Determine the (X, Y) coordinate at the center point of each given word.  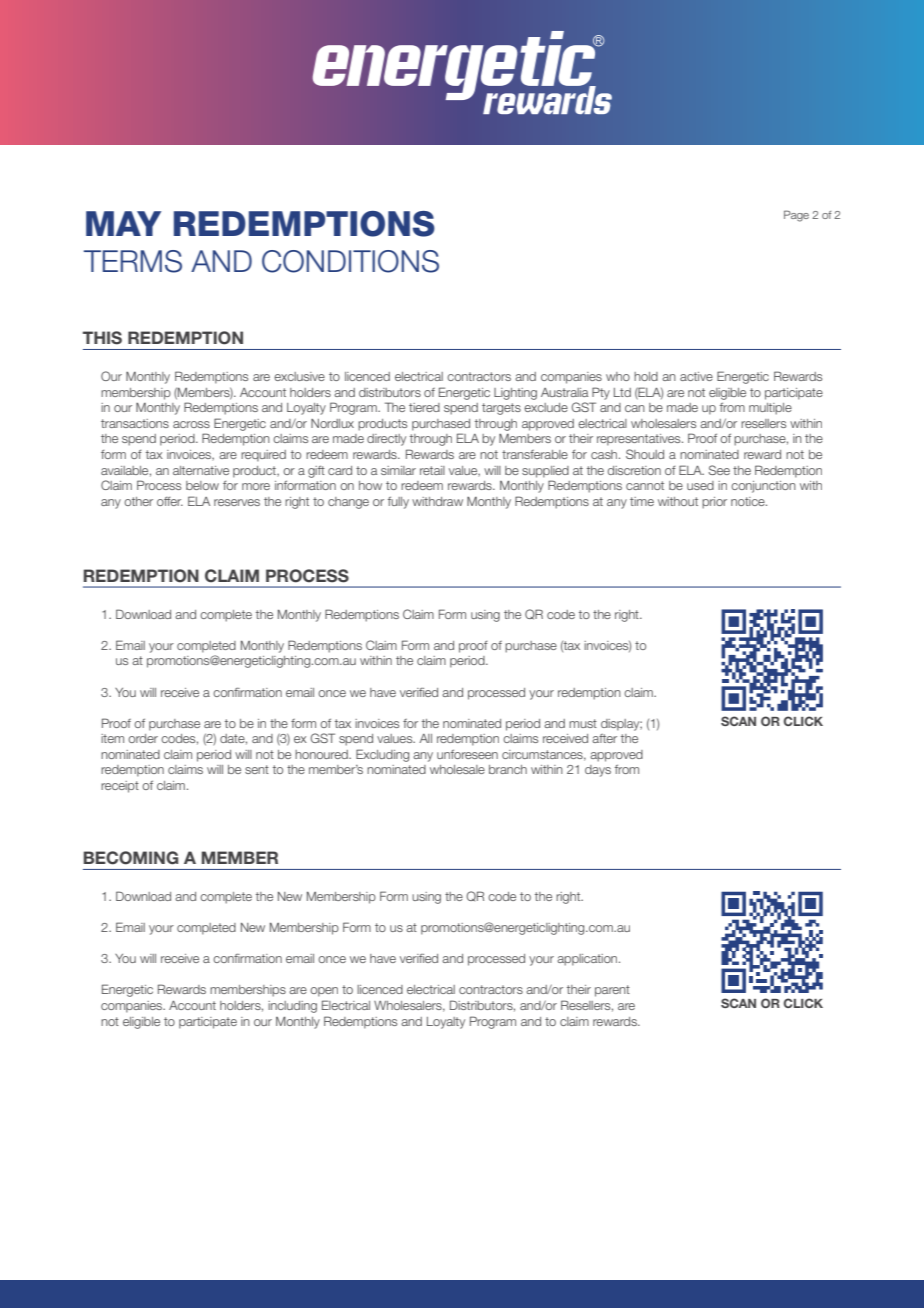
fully (398, 503)
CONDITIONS (350, 261)
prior (714, 503)
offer (170, 501)
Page (796, 216)
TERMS (133, 261)
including (292, 1007)
